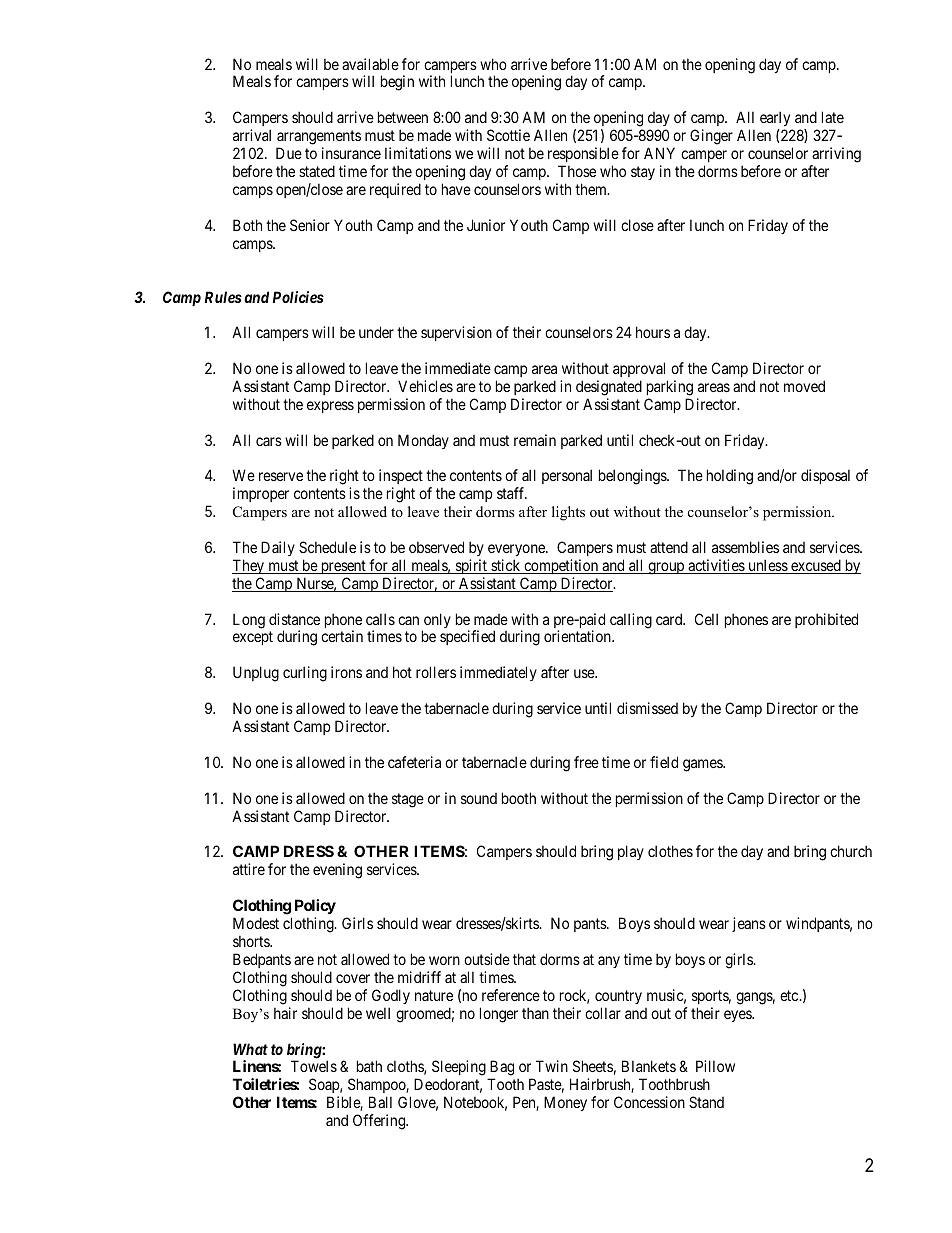 The image size is (952, 1233). What do you see at coordinates (314, 1066) in the screenshot?
I see `Towels` at bounding box center [314, 1066].
